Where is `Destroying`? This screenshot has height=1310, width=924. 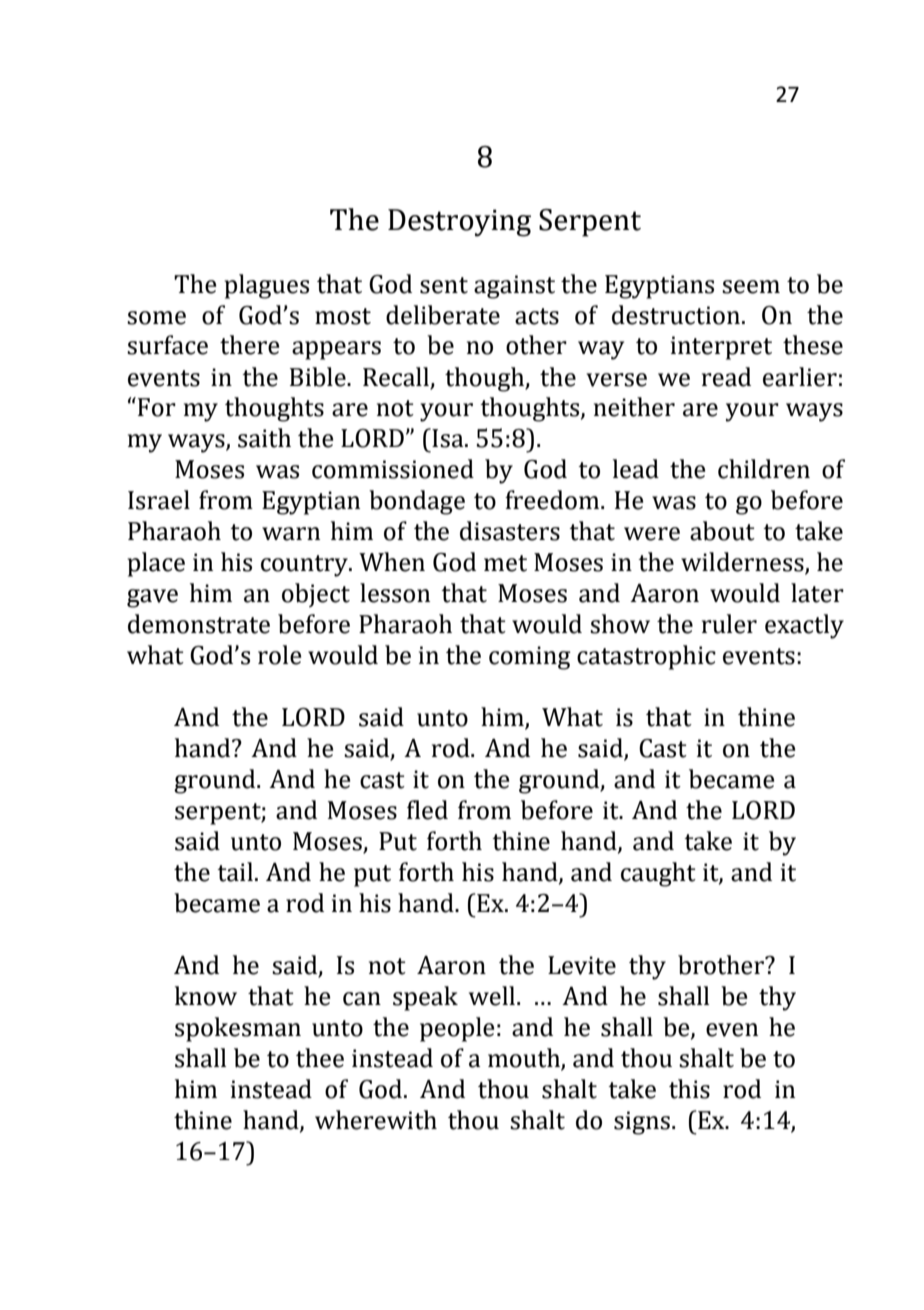 Destroying is located at coordinates (459, 223).
